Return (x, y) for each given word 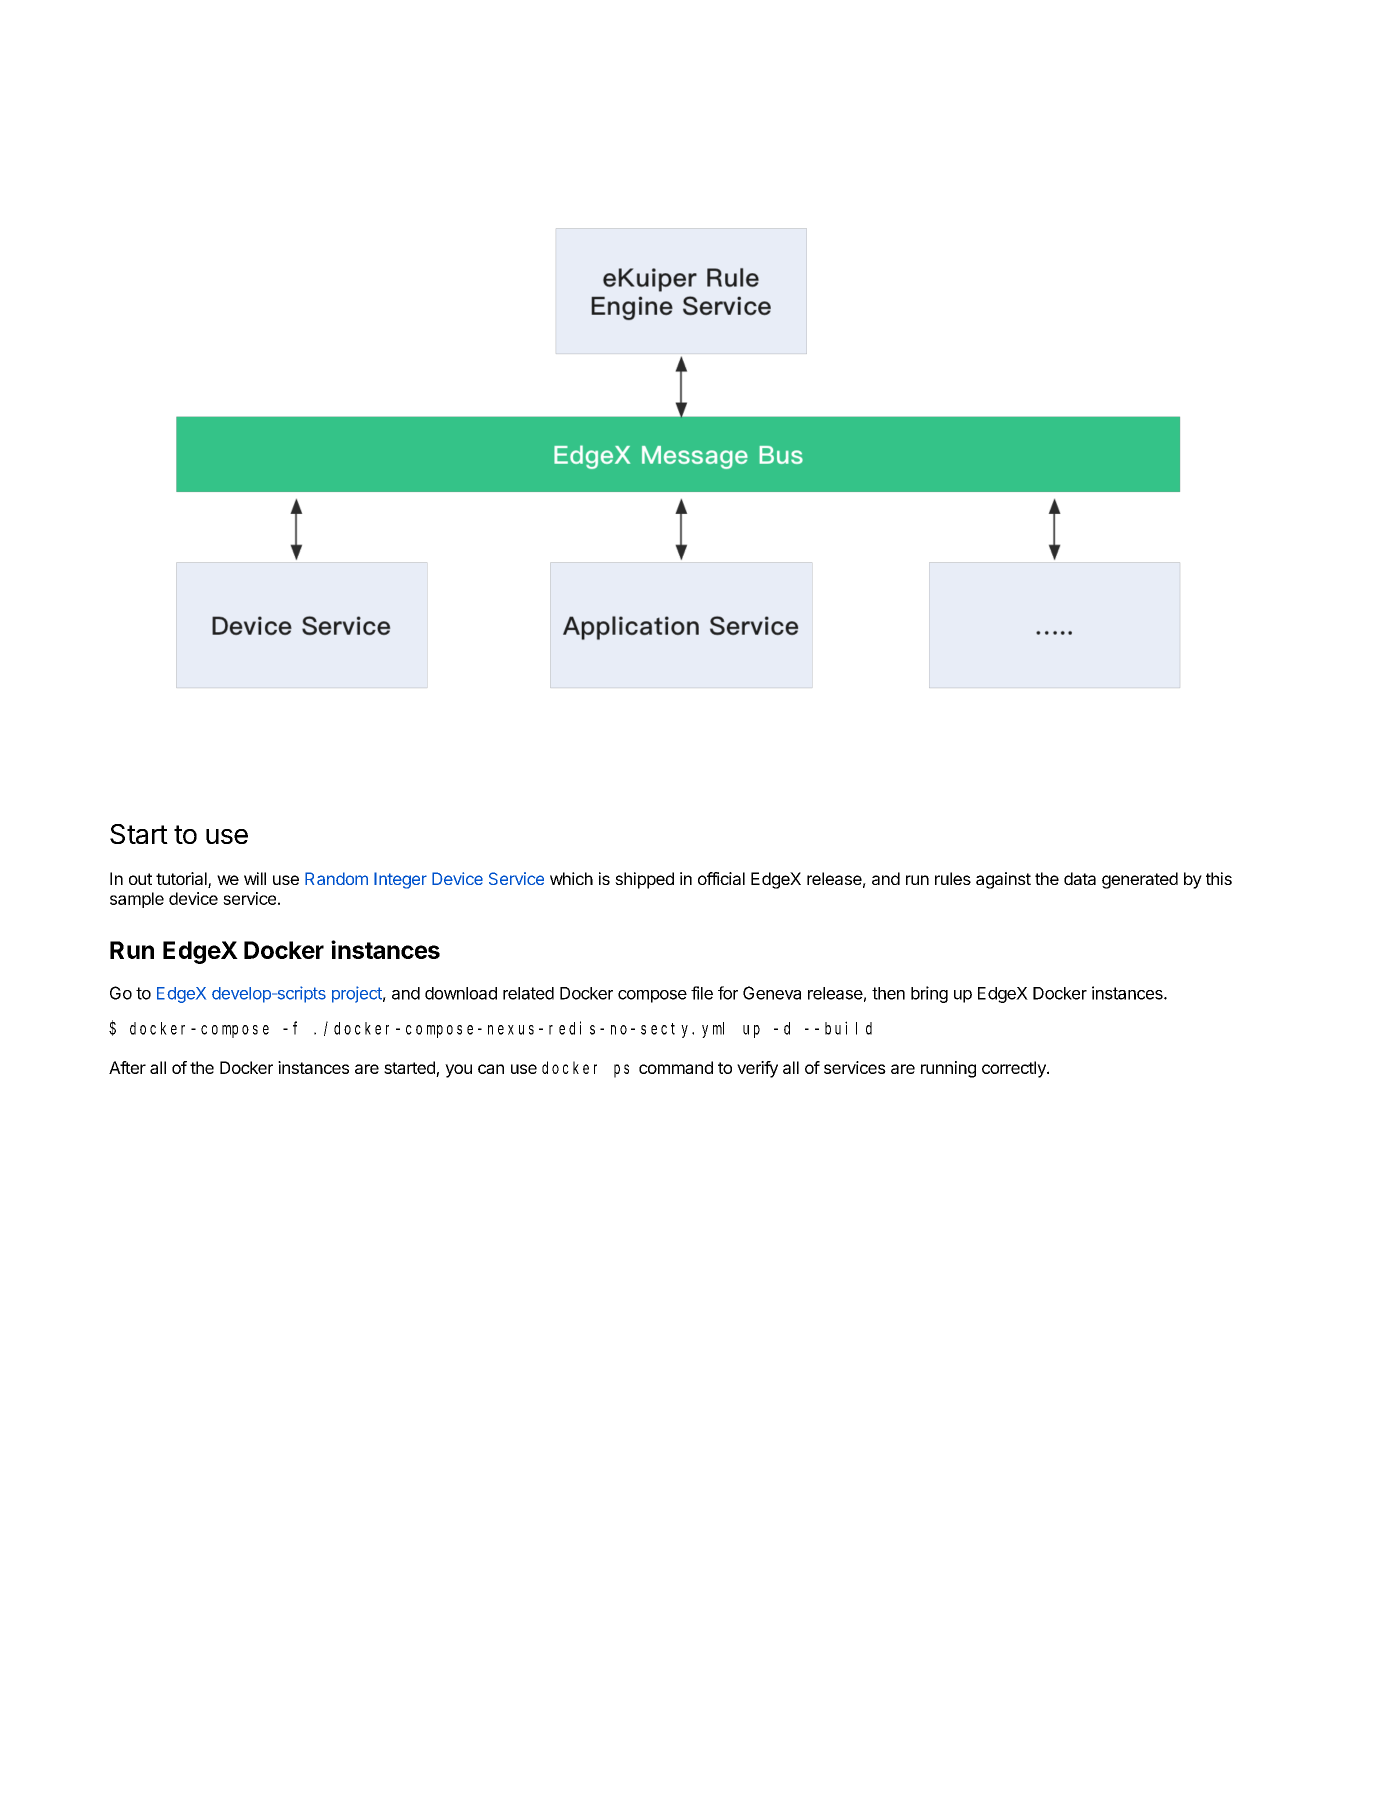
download (461, 993)
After (127, 1067)
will (255, 878)
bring (929, 994)
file (702, 993)
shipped (644, 880)
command (676, 1067)
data (1080, 878)
